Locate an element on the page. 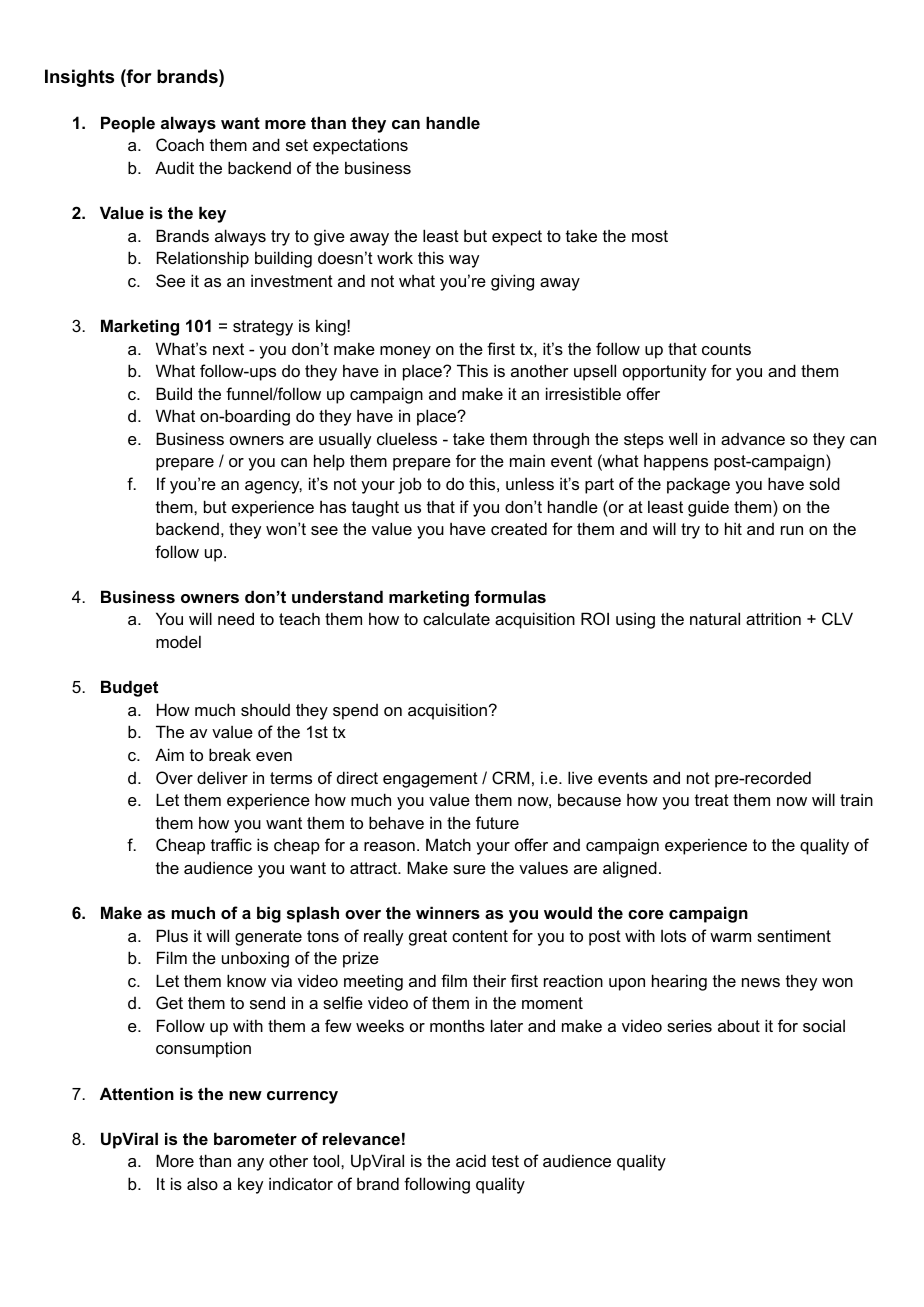 This image has height=1307, width=924. model is located at coordinates (178, 641).
